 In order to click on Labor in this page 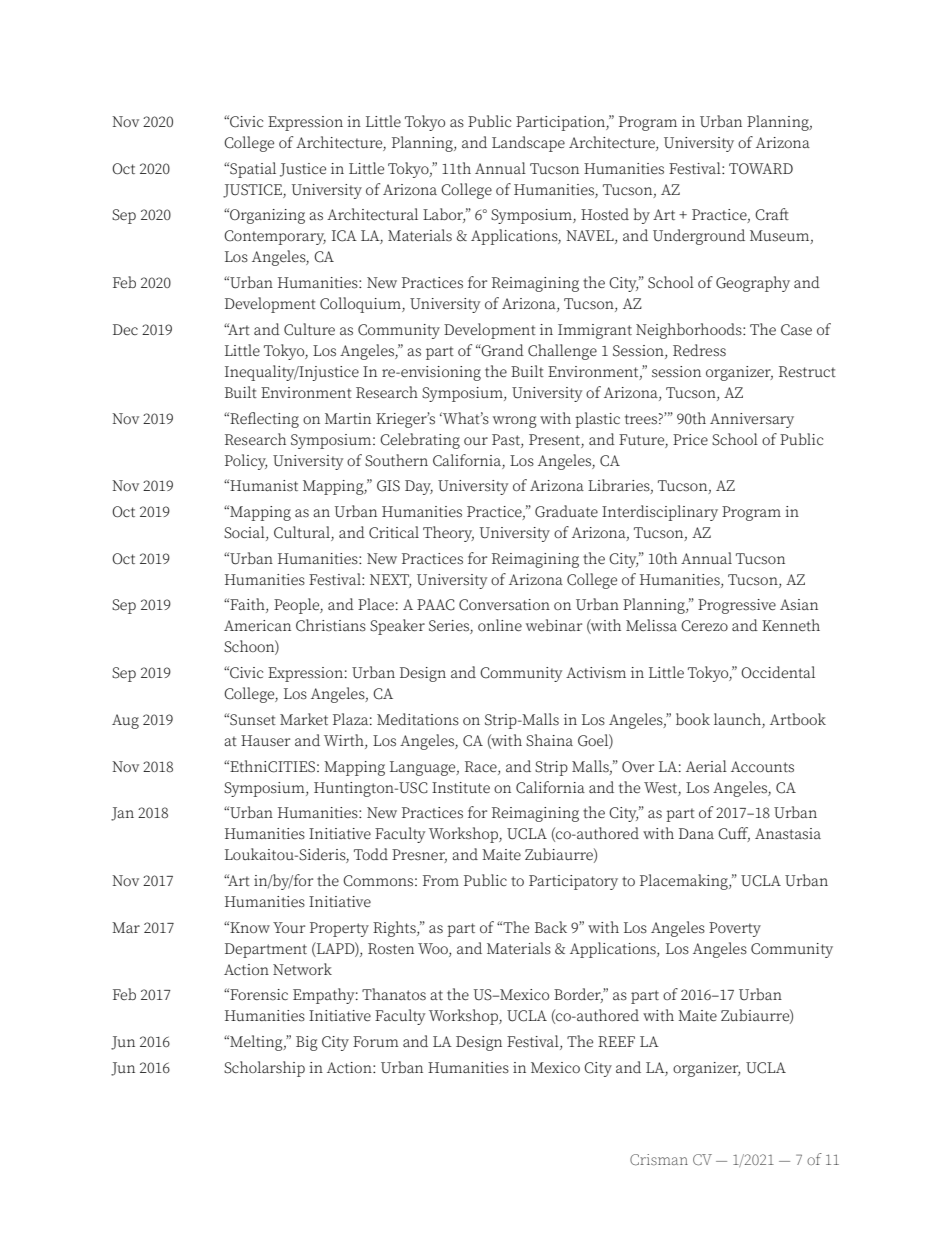, I will do `click(444, 215)`.
